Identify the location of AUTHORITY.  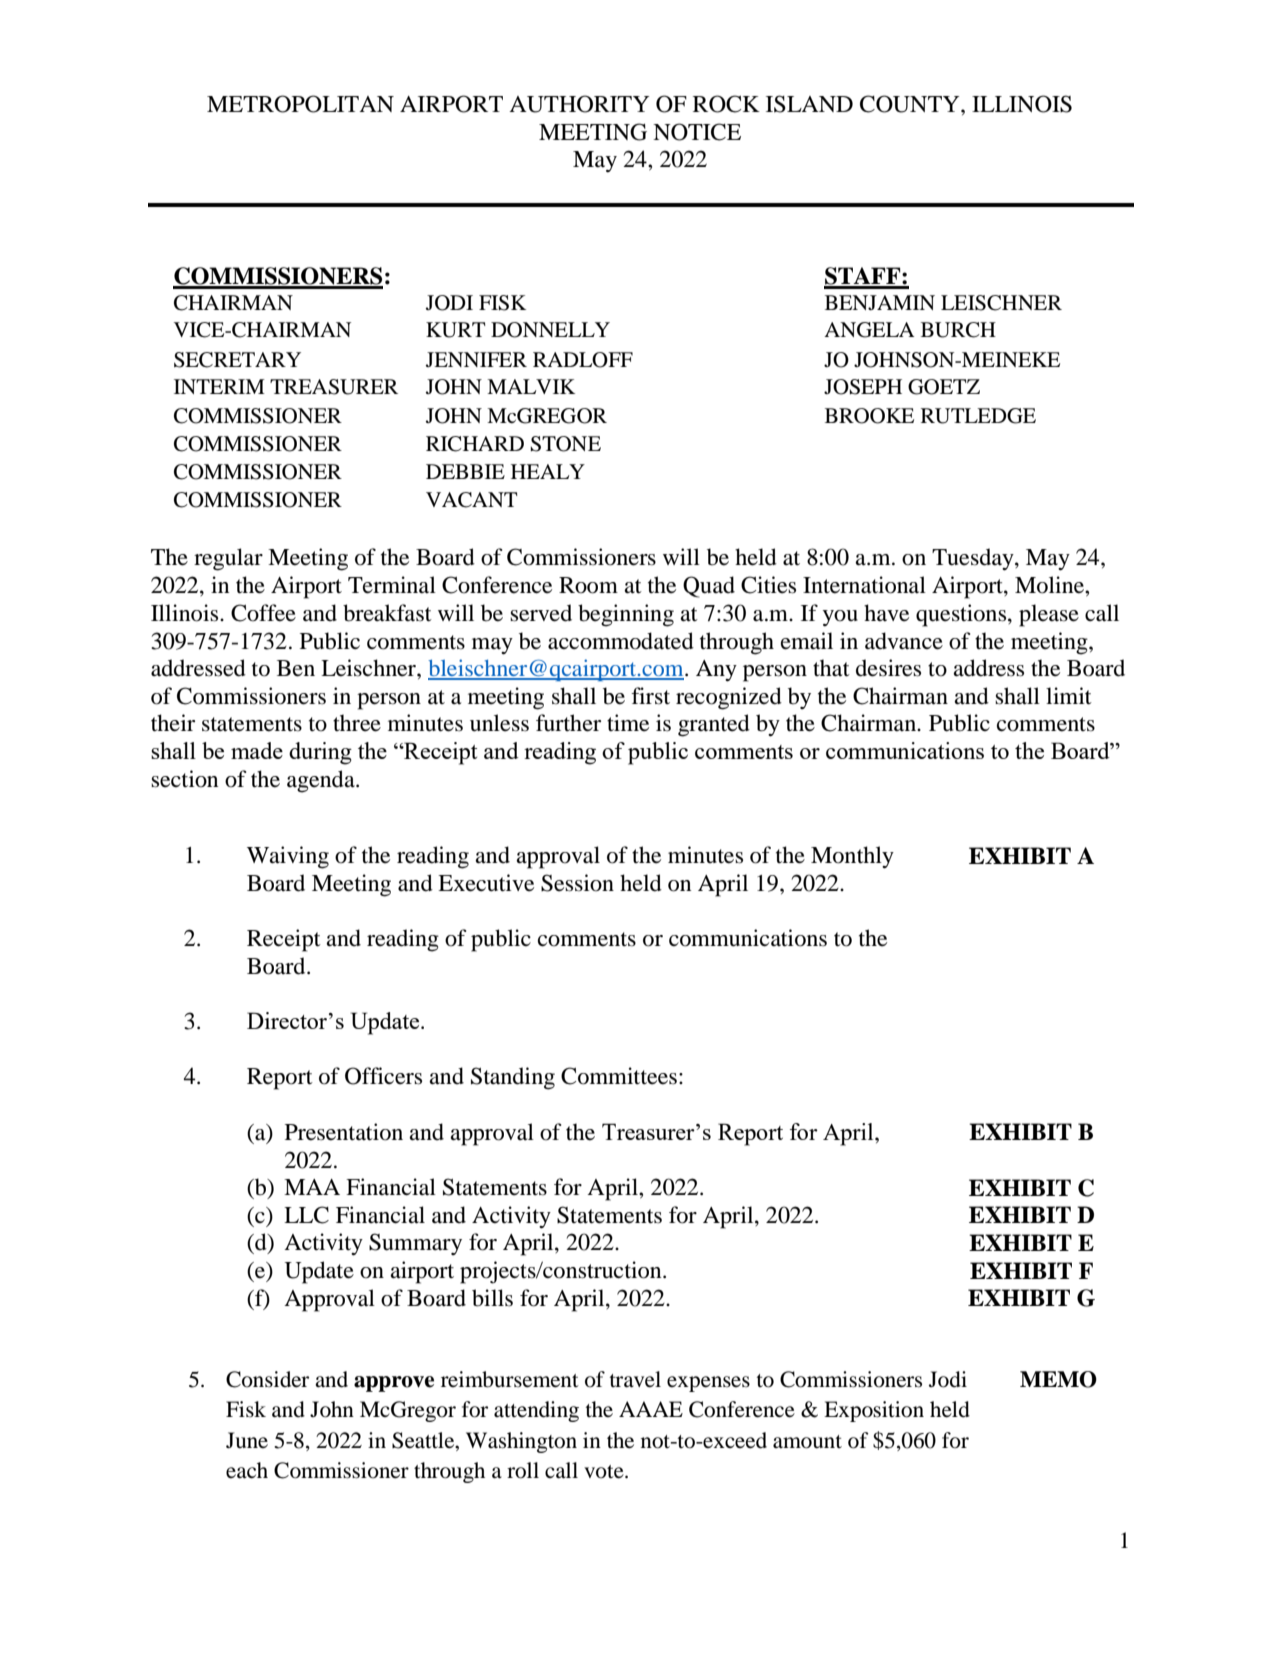
(579, 104).
